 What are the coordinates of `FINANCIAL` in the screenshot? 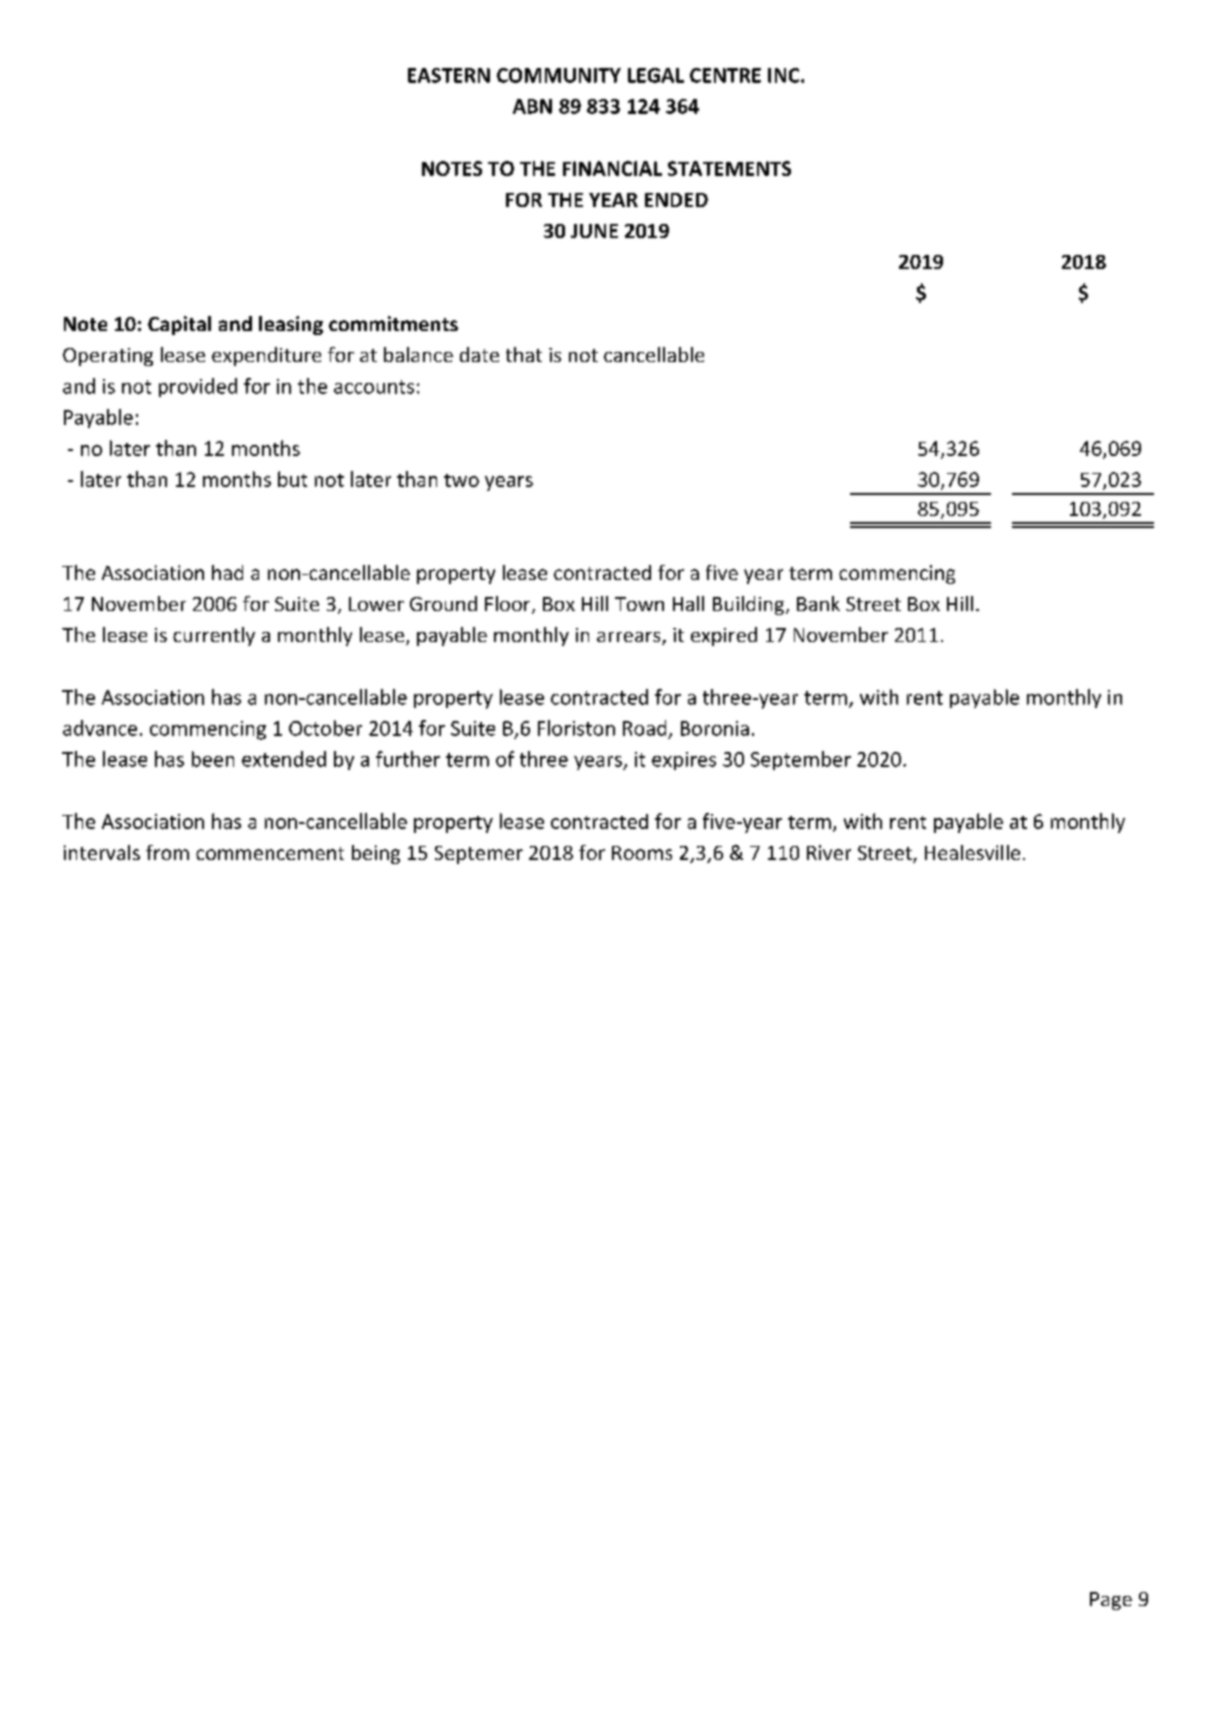 It's located at (612, 168).
